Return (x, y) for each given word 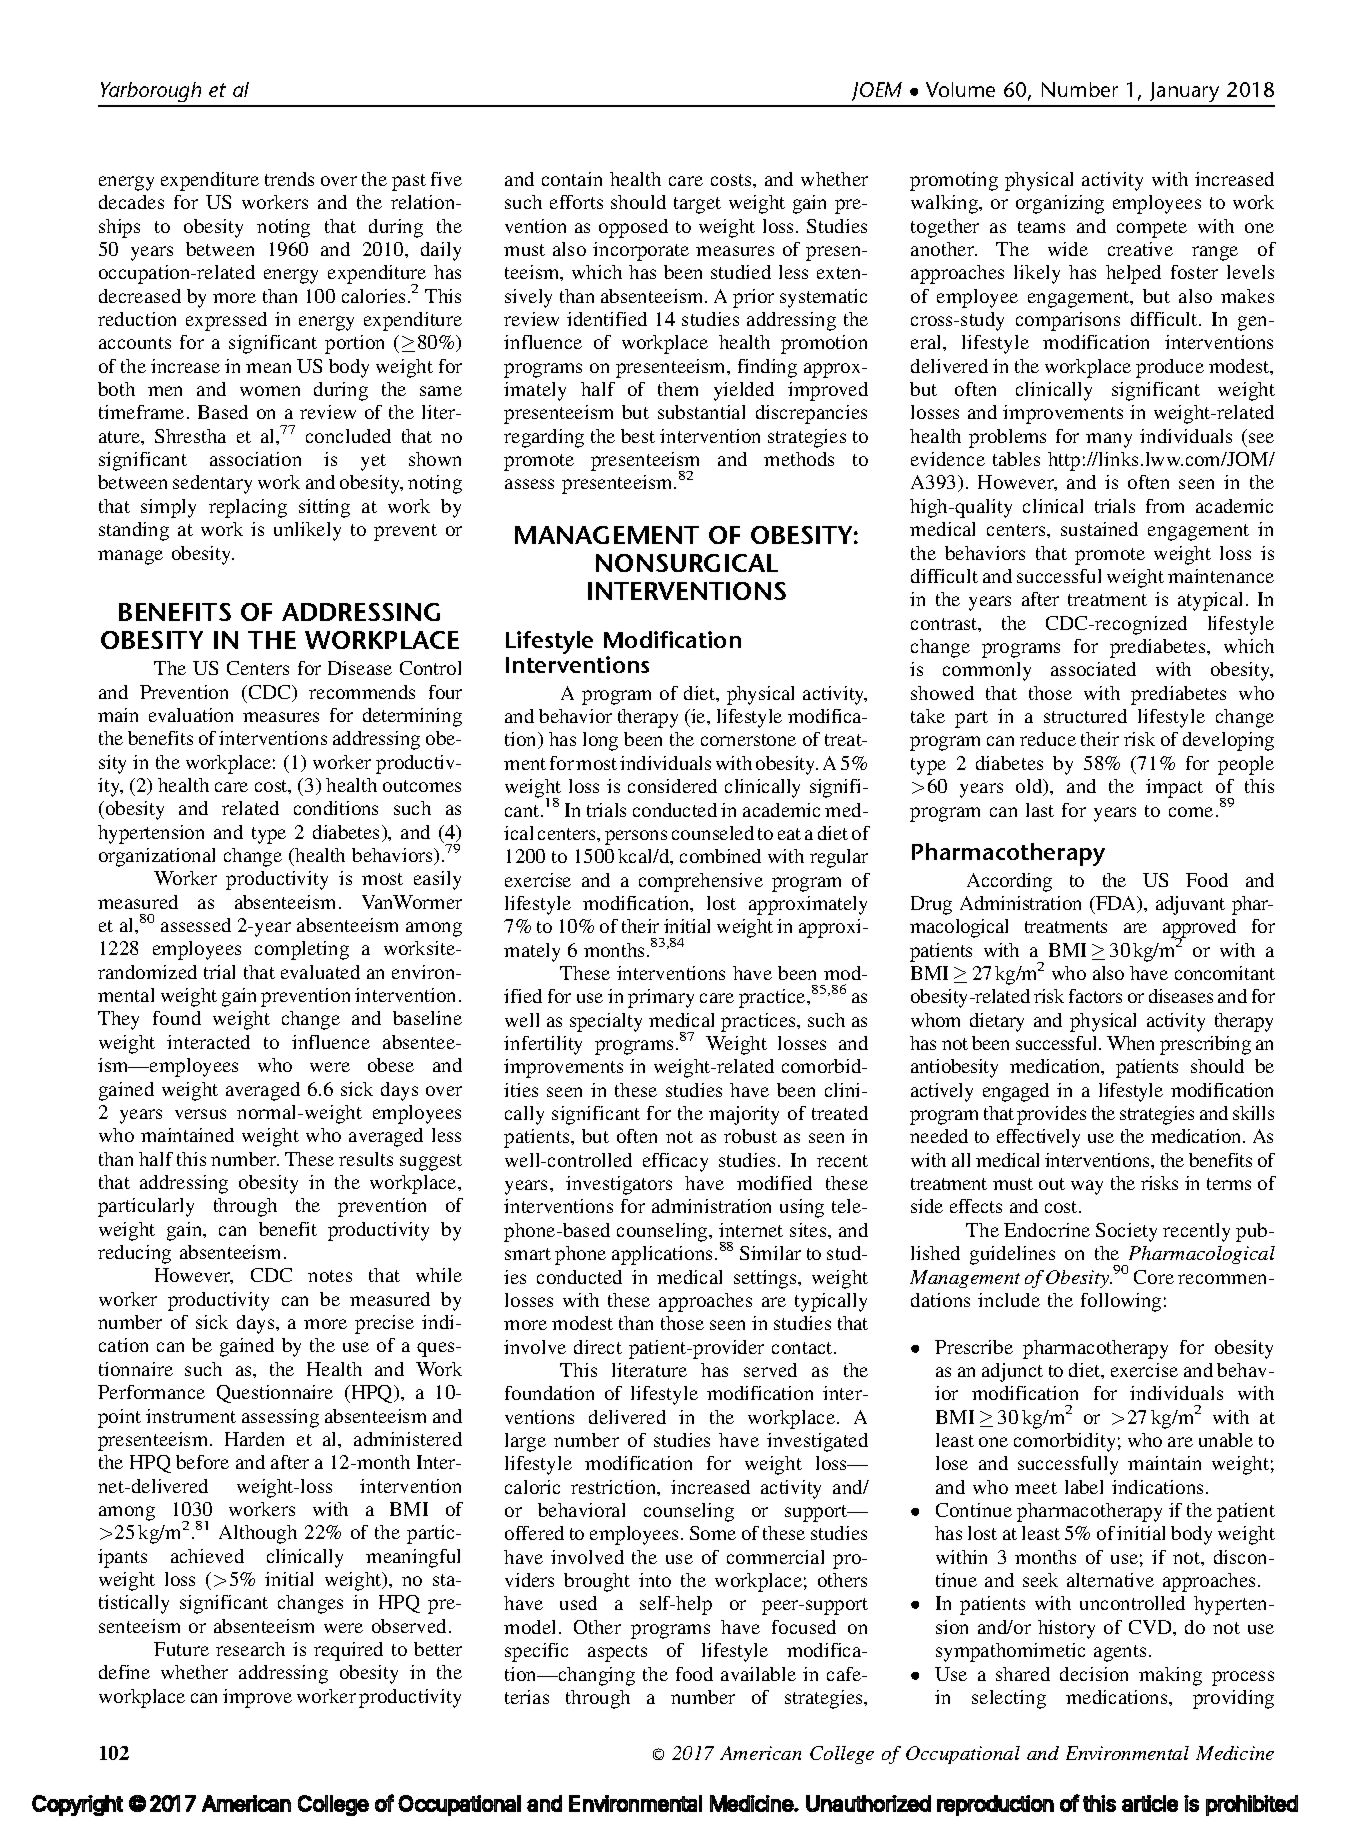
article (1150, 1803)
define (124, 1672)
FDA (1116, 904)
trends (289, 179)
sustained (1099, 529)
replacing (248, 508)
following (1121, 1302)
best (638, 436)
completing (302, 950)
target (697, 205)
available (758, 1674)
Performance (151, 1392)
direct (598, 1347)
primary (661, 998)
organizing (1060, 204)
